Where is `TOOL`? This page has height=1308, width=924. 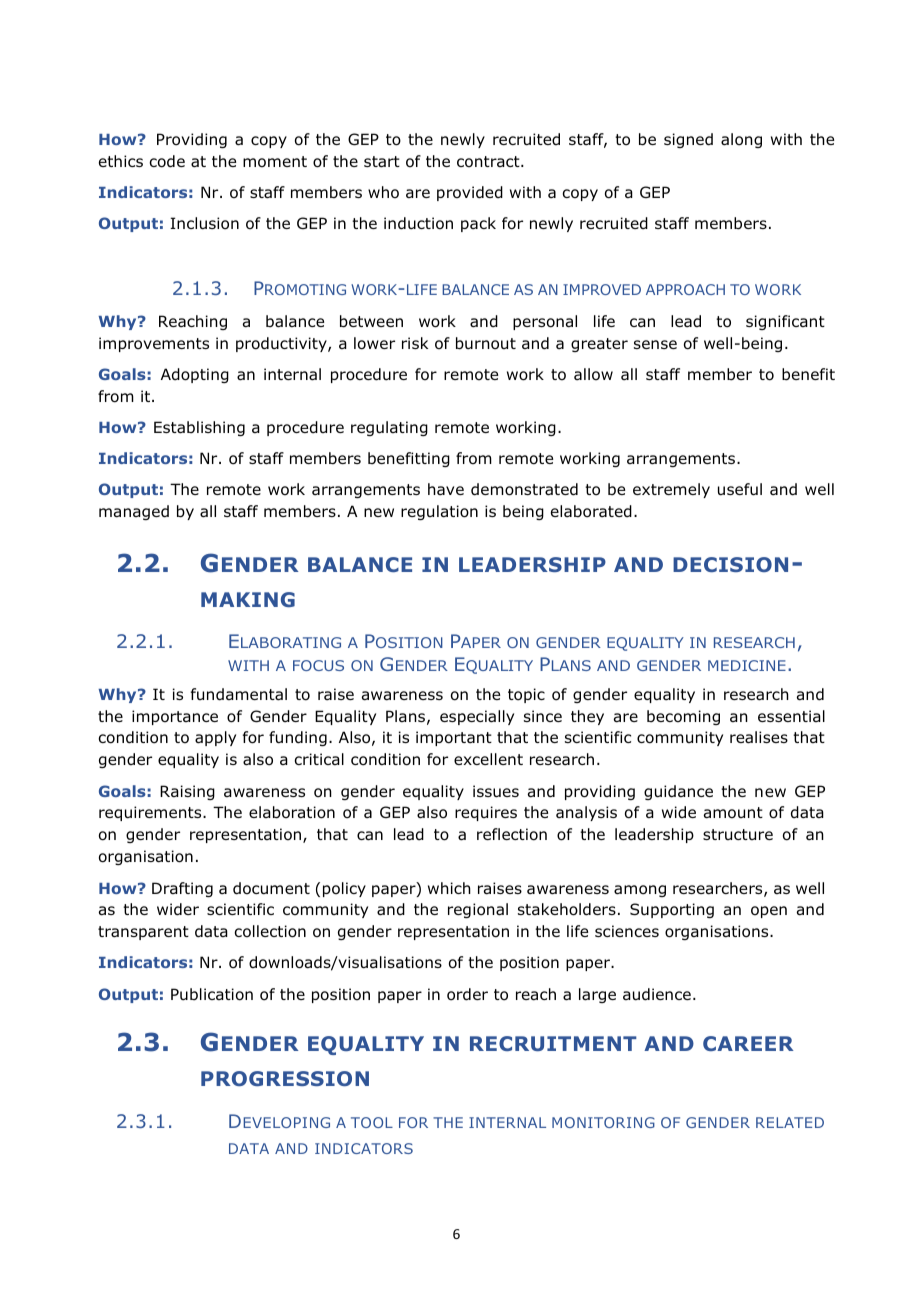 TOOL is located at coordinates (372, 1122).
